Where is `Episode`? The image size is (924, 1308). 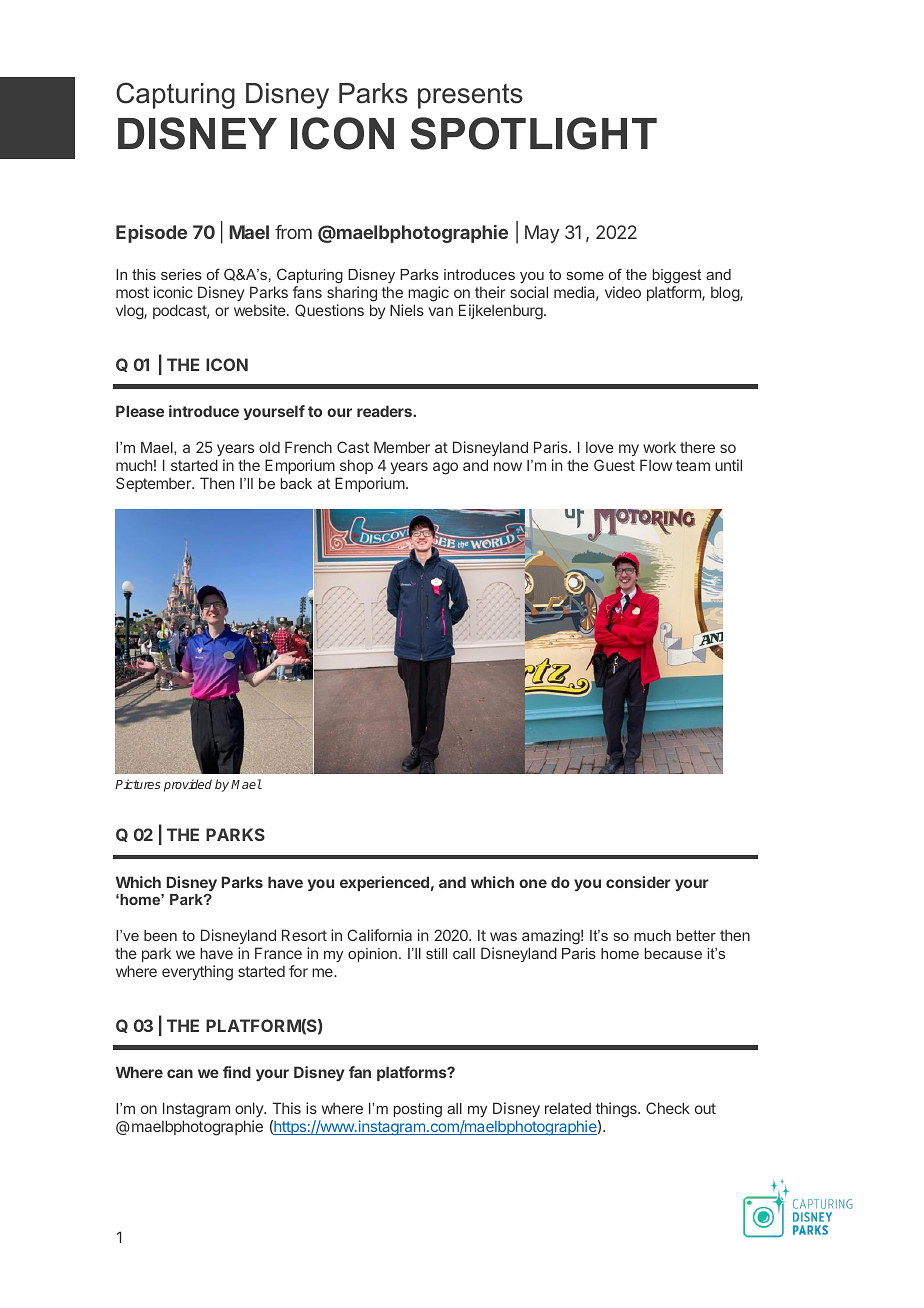
Episode is located at coordinates (151, 234).
